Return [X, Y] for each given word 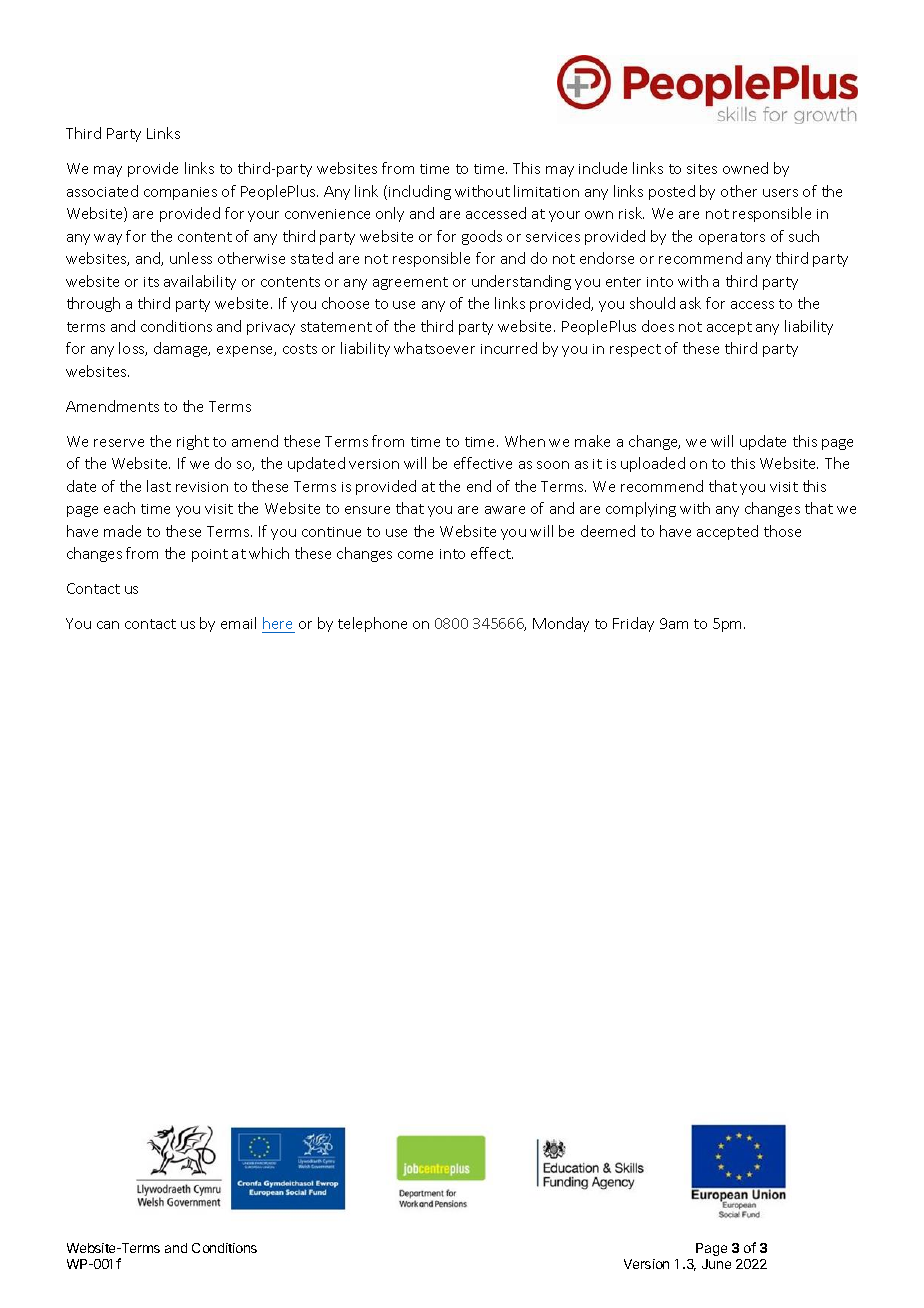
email [238, 623]
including [420, 192]
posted [672, 192]
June [716, 1264]
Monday [561, 624]
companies [180, 193]
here [277, 623]
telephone [372, 624]
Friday [633, 624]
